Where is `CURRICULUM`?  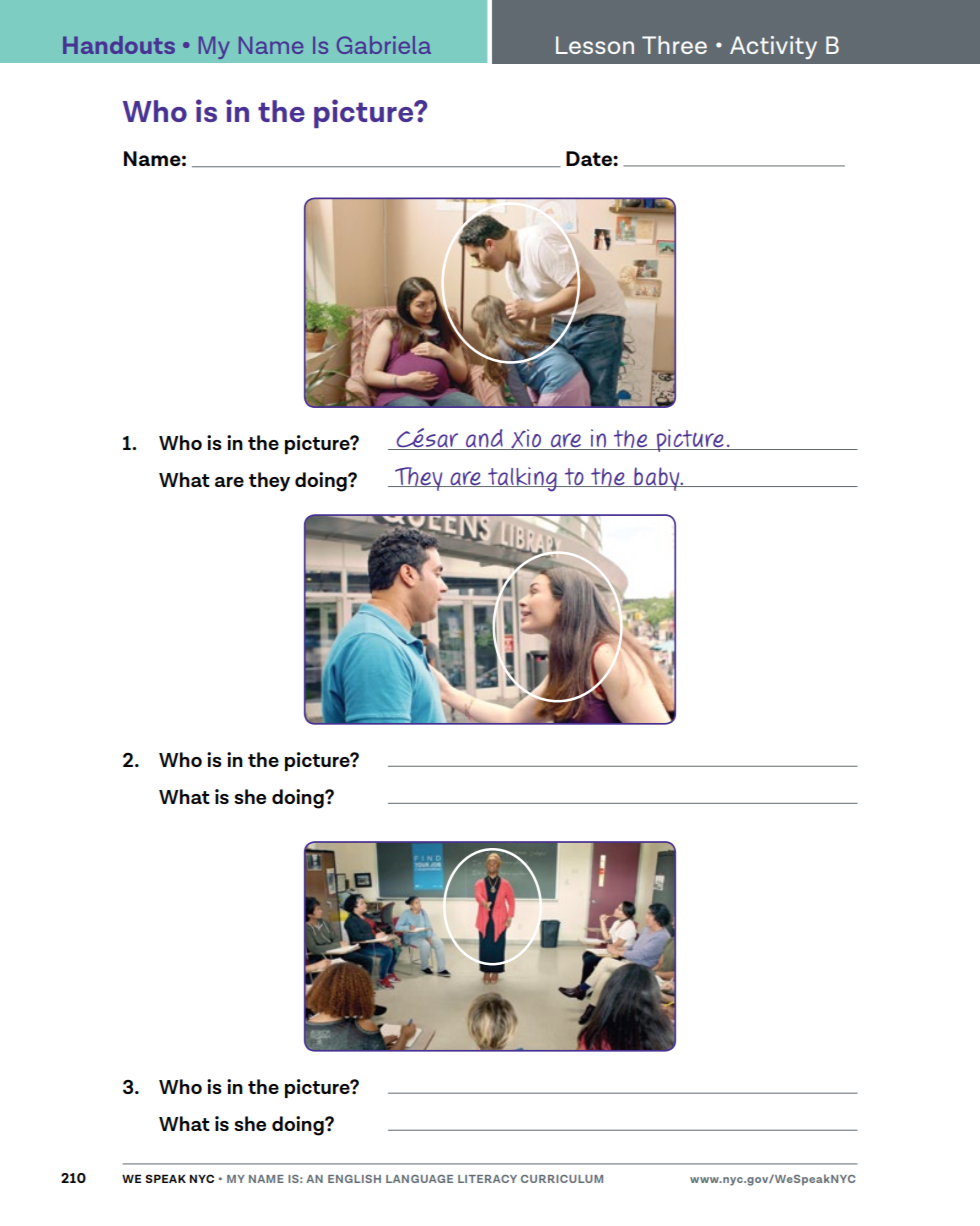
CURRICULUM is located at coordinates (562, 1179).
